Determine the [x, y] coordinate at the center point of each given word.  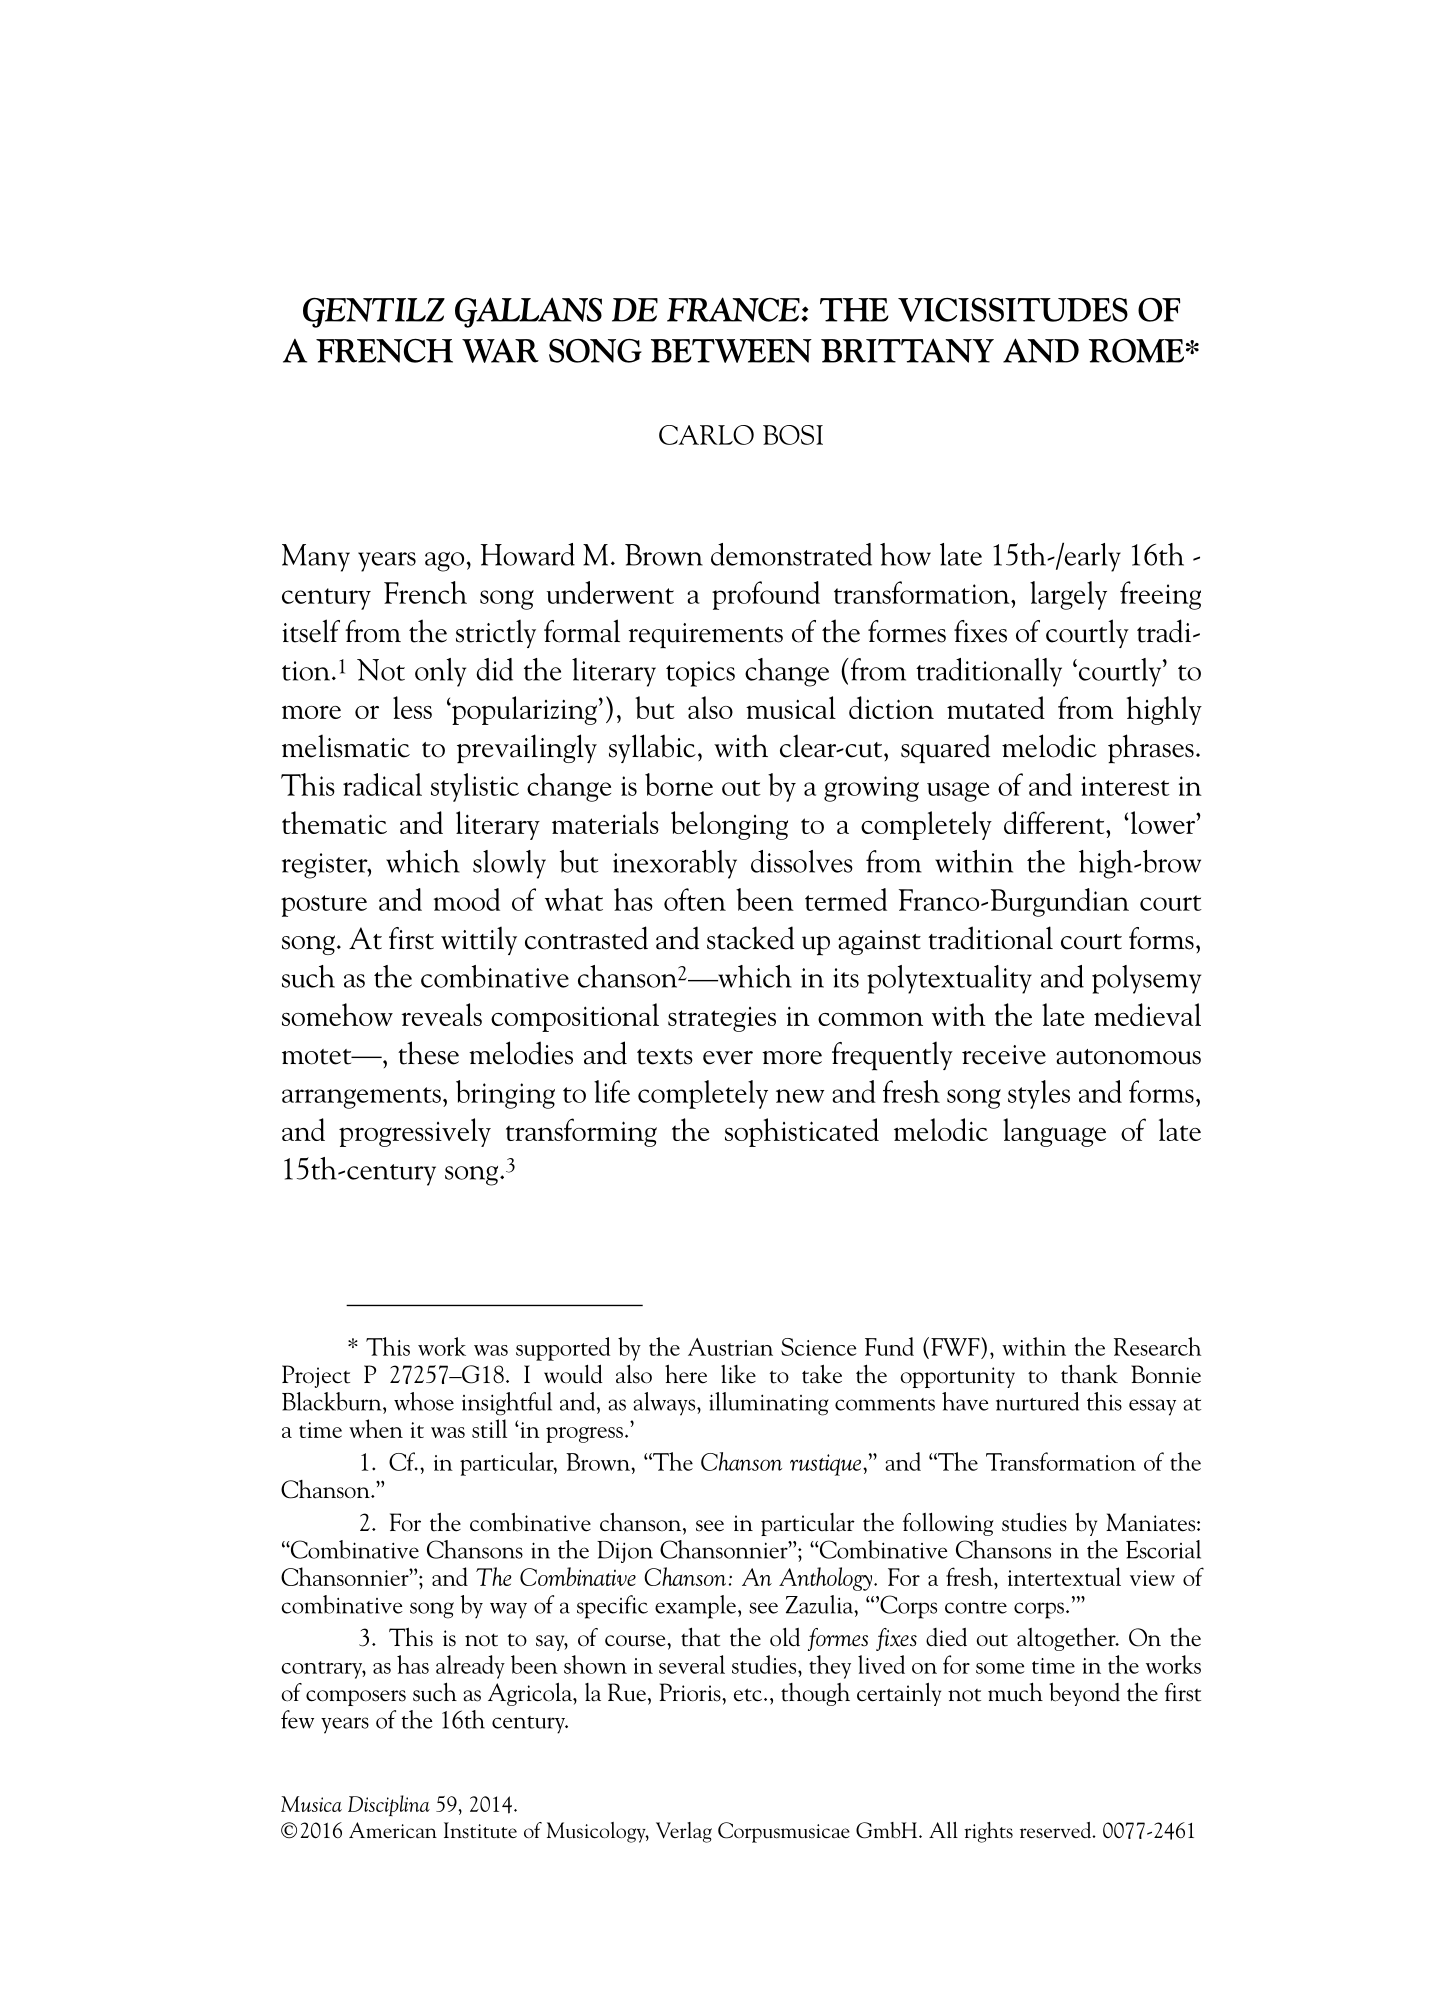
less [412, 707]
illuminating [769, 1404]
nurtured [1037, 1401]
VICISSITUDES [1013, 310]
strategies [722, 1019]
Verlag [684, 1832]
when [376, 1428]
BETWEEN [731, 351]
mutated [996, 707]
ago [444, 562]
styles [1039, 1094]
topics [700, 674]
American [393, 1830]
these [428, 1053]
